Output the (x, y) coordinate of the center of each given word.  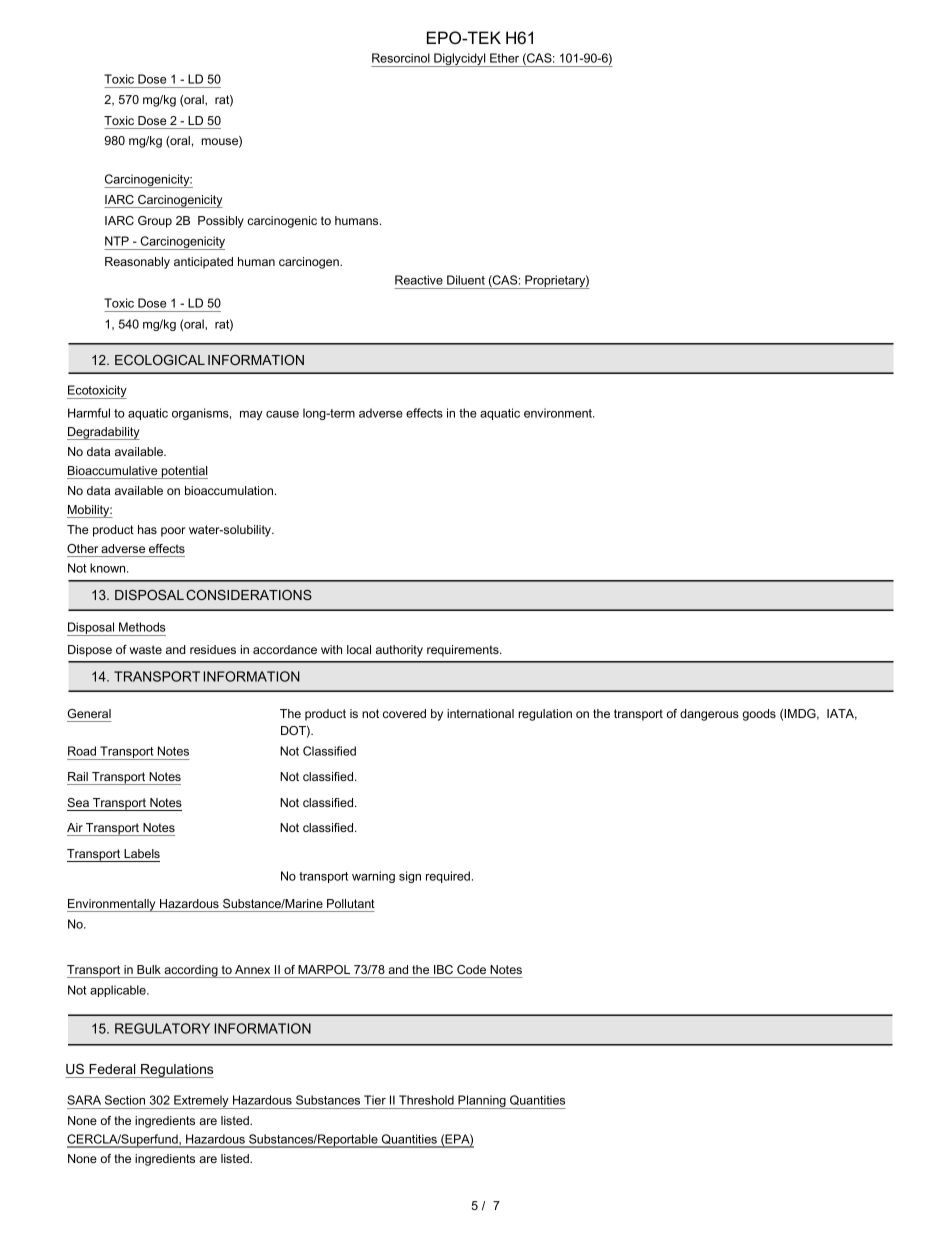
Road (82, 751)
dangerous (709, 715)
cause (282, 414)
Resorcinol (401, 58)
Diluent (466, 280)
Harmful (89, 413)
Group (155, 222)
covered (404, 713)
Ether (504, 58)
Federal (112, 1069)
